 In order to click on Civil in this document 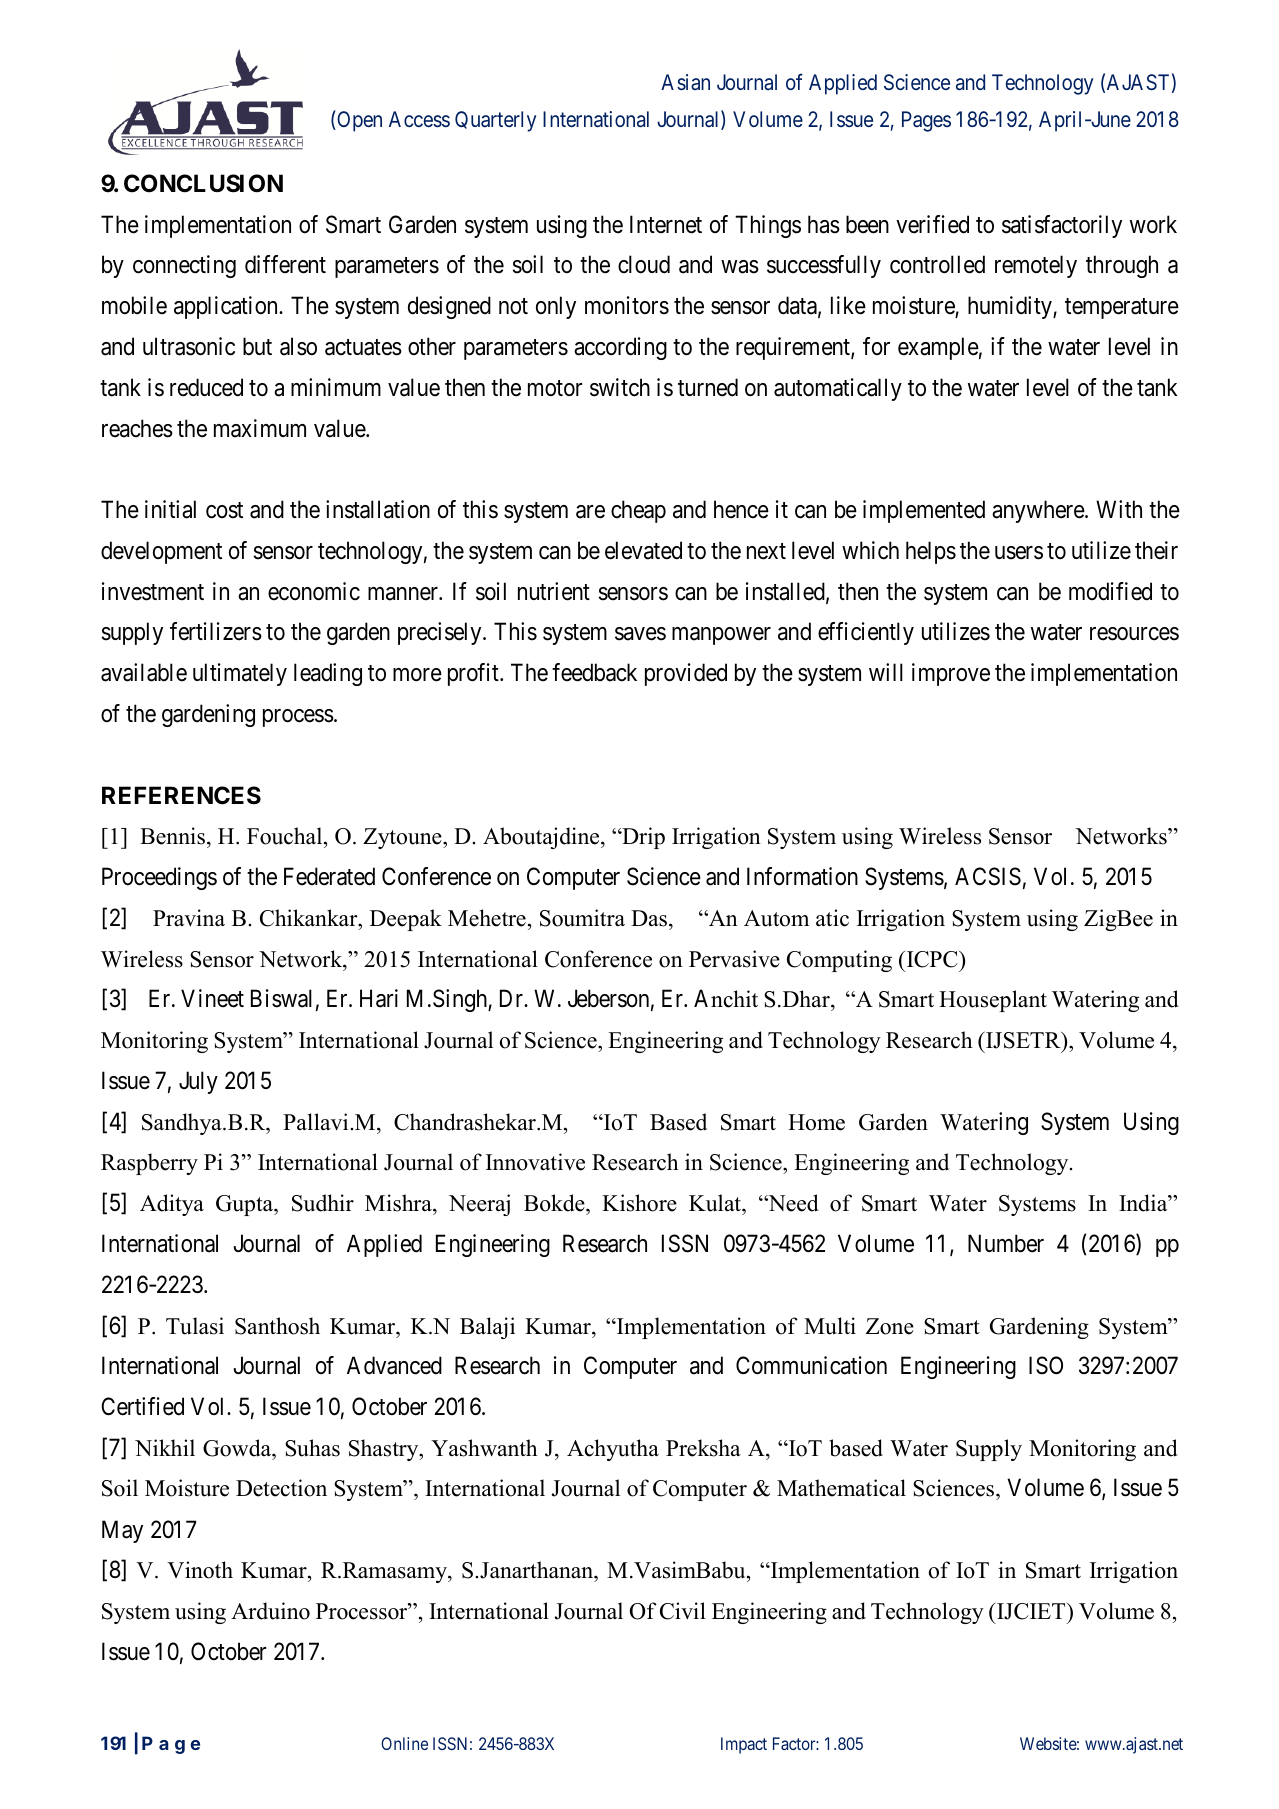, I will do `click(683, 1611)`.
